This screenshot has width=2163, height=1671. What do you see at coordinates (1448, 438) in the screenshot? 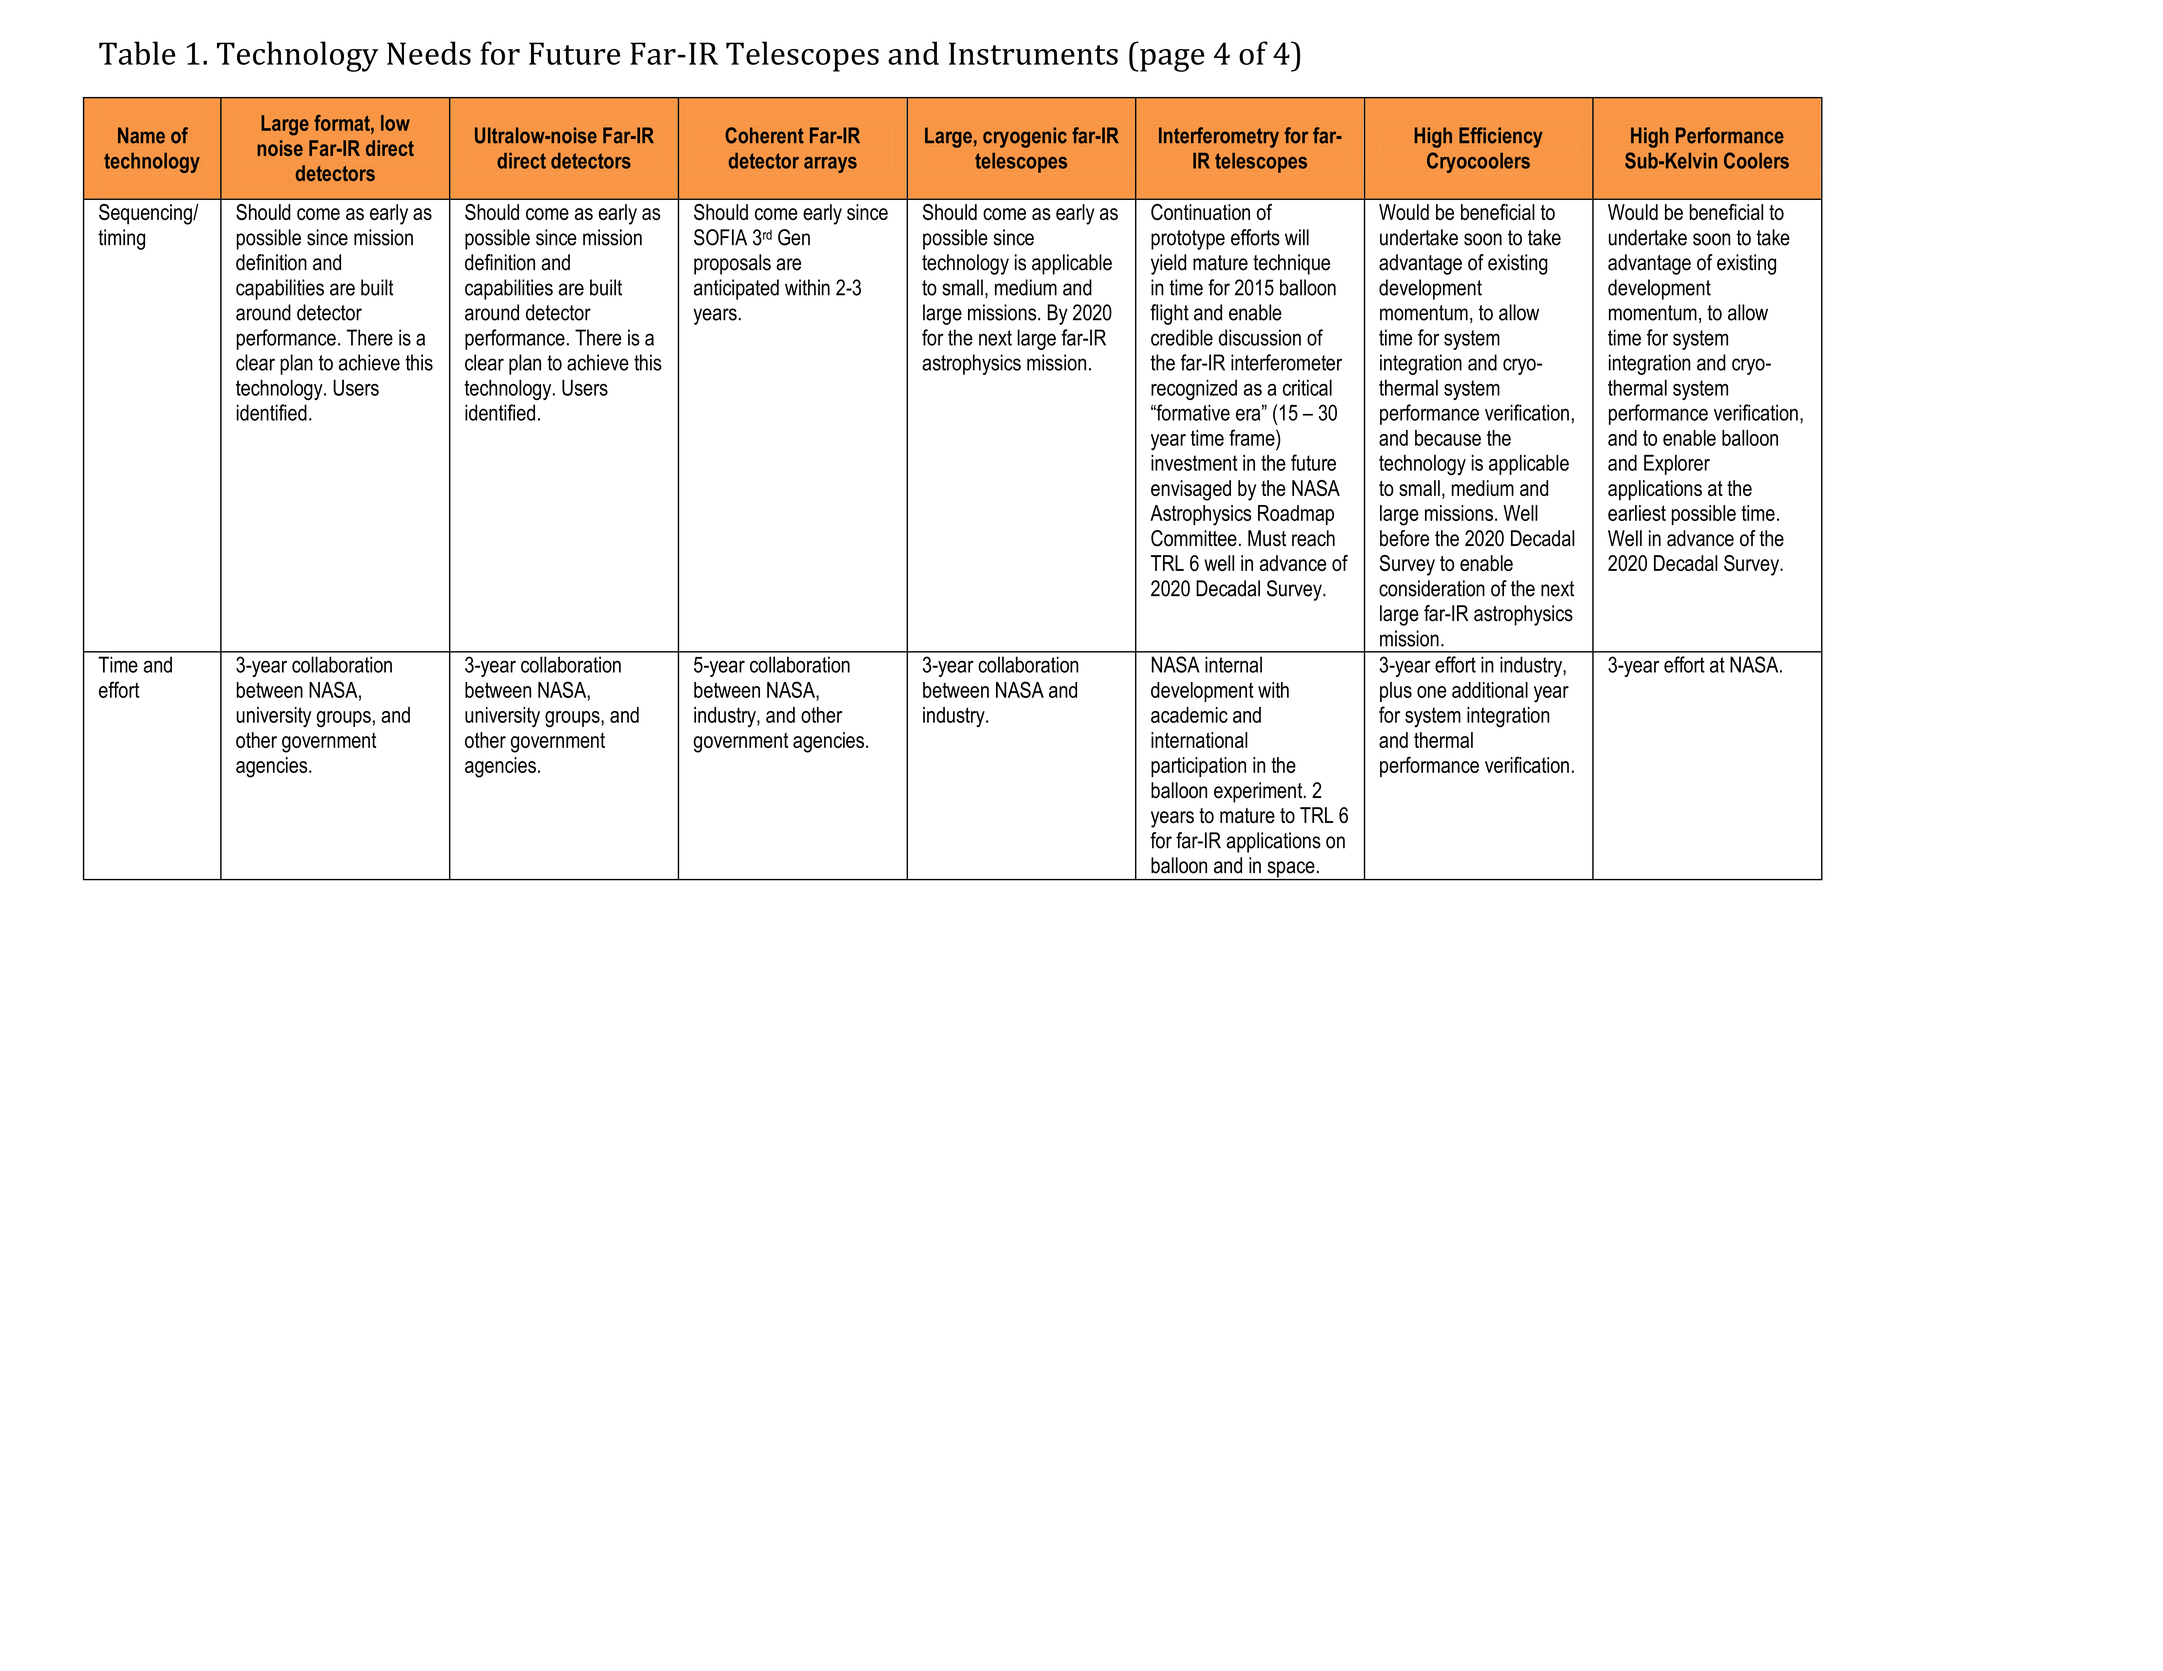
I see `because` at bounding box center [1448, 438].
